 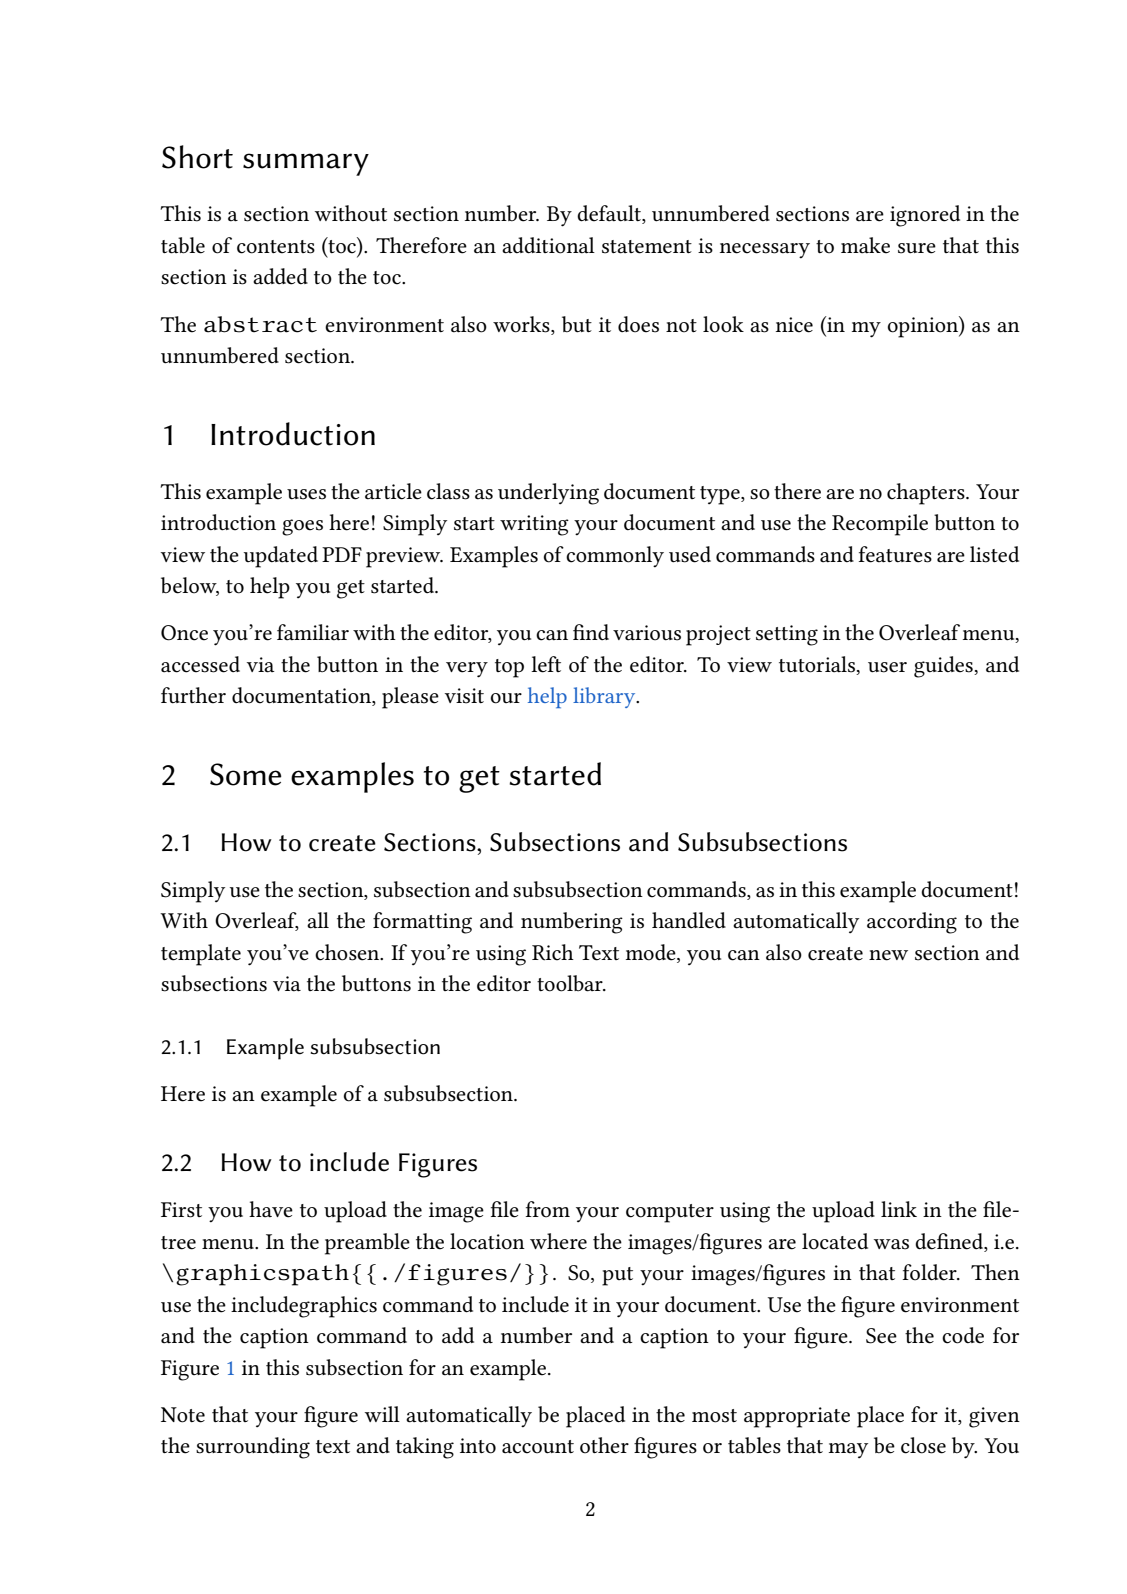 What do you see at coordinates (925, 216) in the screenshot?
I see `ignored` at bounding box center [925, 216].
